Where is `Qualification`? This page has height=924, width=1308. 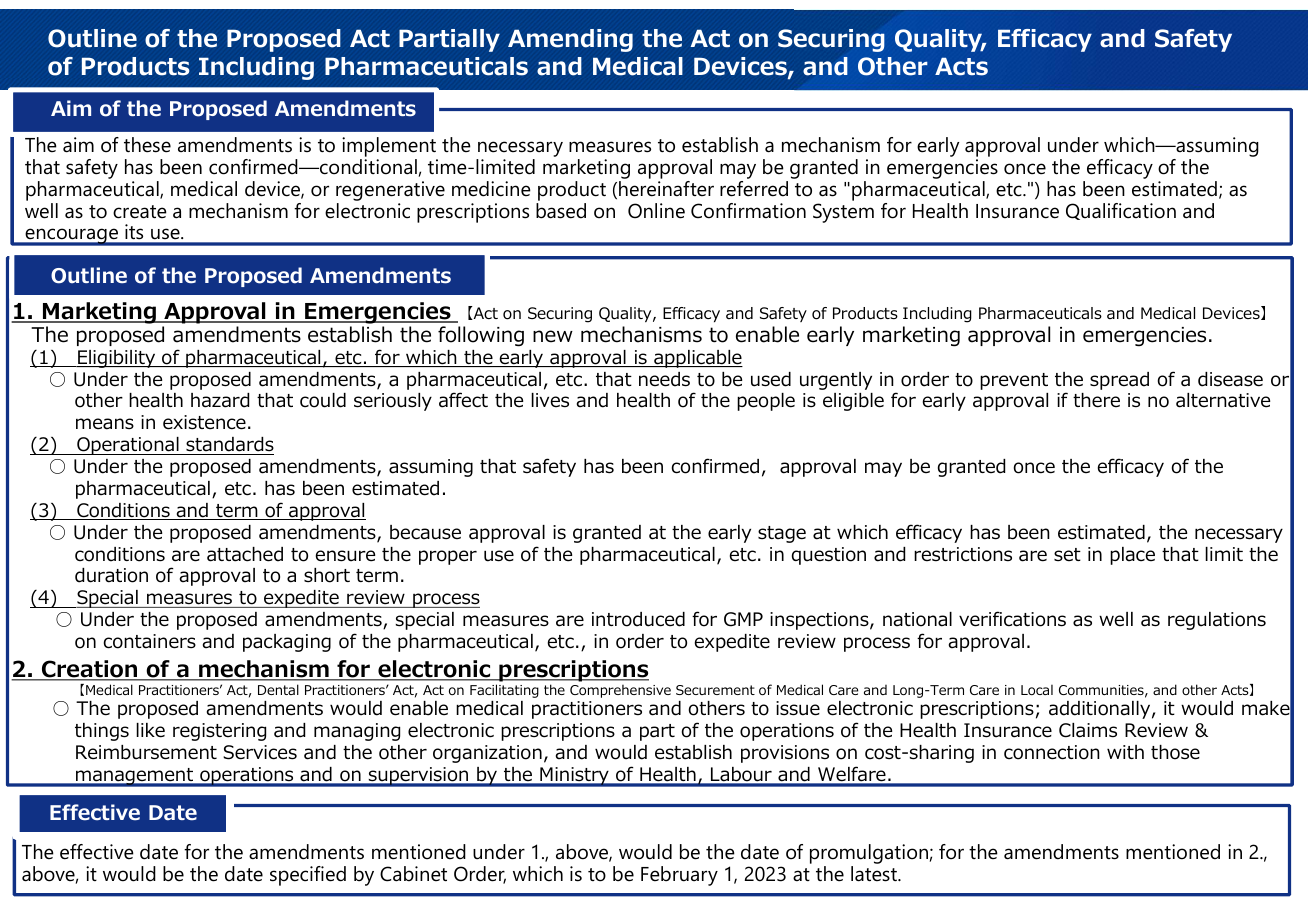
Qualification is located at coordinates (1121, 211).
